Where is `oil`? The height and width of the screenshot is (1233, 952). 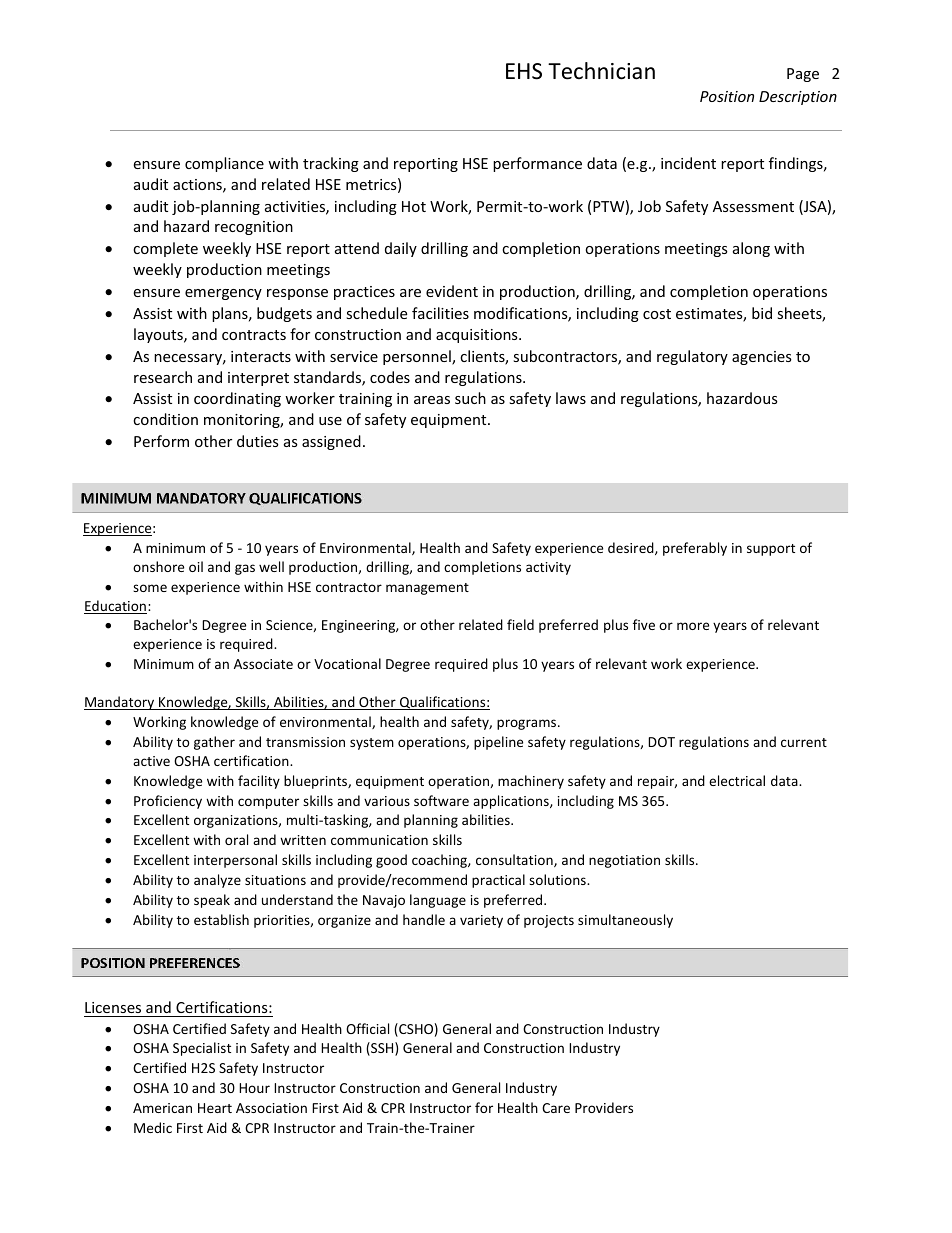 oil is located at coordinates (196, 566).
